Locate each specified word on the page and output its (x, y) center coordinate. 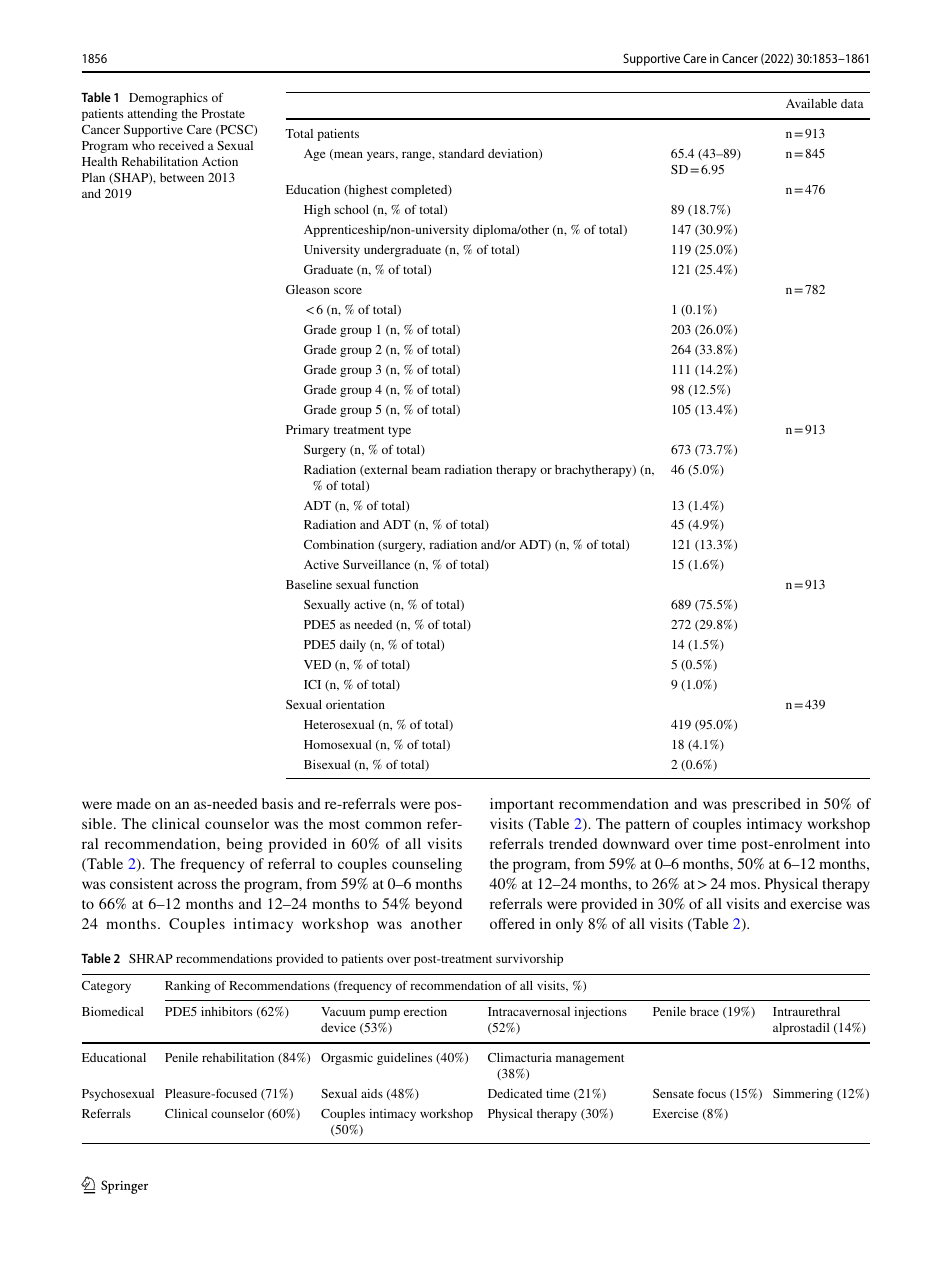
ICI (312, 684)
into (857, 843)
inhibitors (226, 1011)
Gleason (308, 289)
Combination (339, 544)
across (197, 885)
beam (426, 469)
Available (811, 103)
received (181, 145)
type (399, 431)
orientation (355, 704)
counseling (427, 865)
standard (461, 153)
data (852, 103)
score (348, 291)
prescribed (766, 805)
